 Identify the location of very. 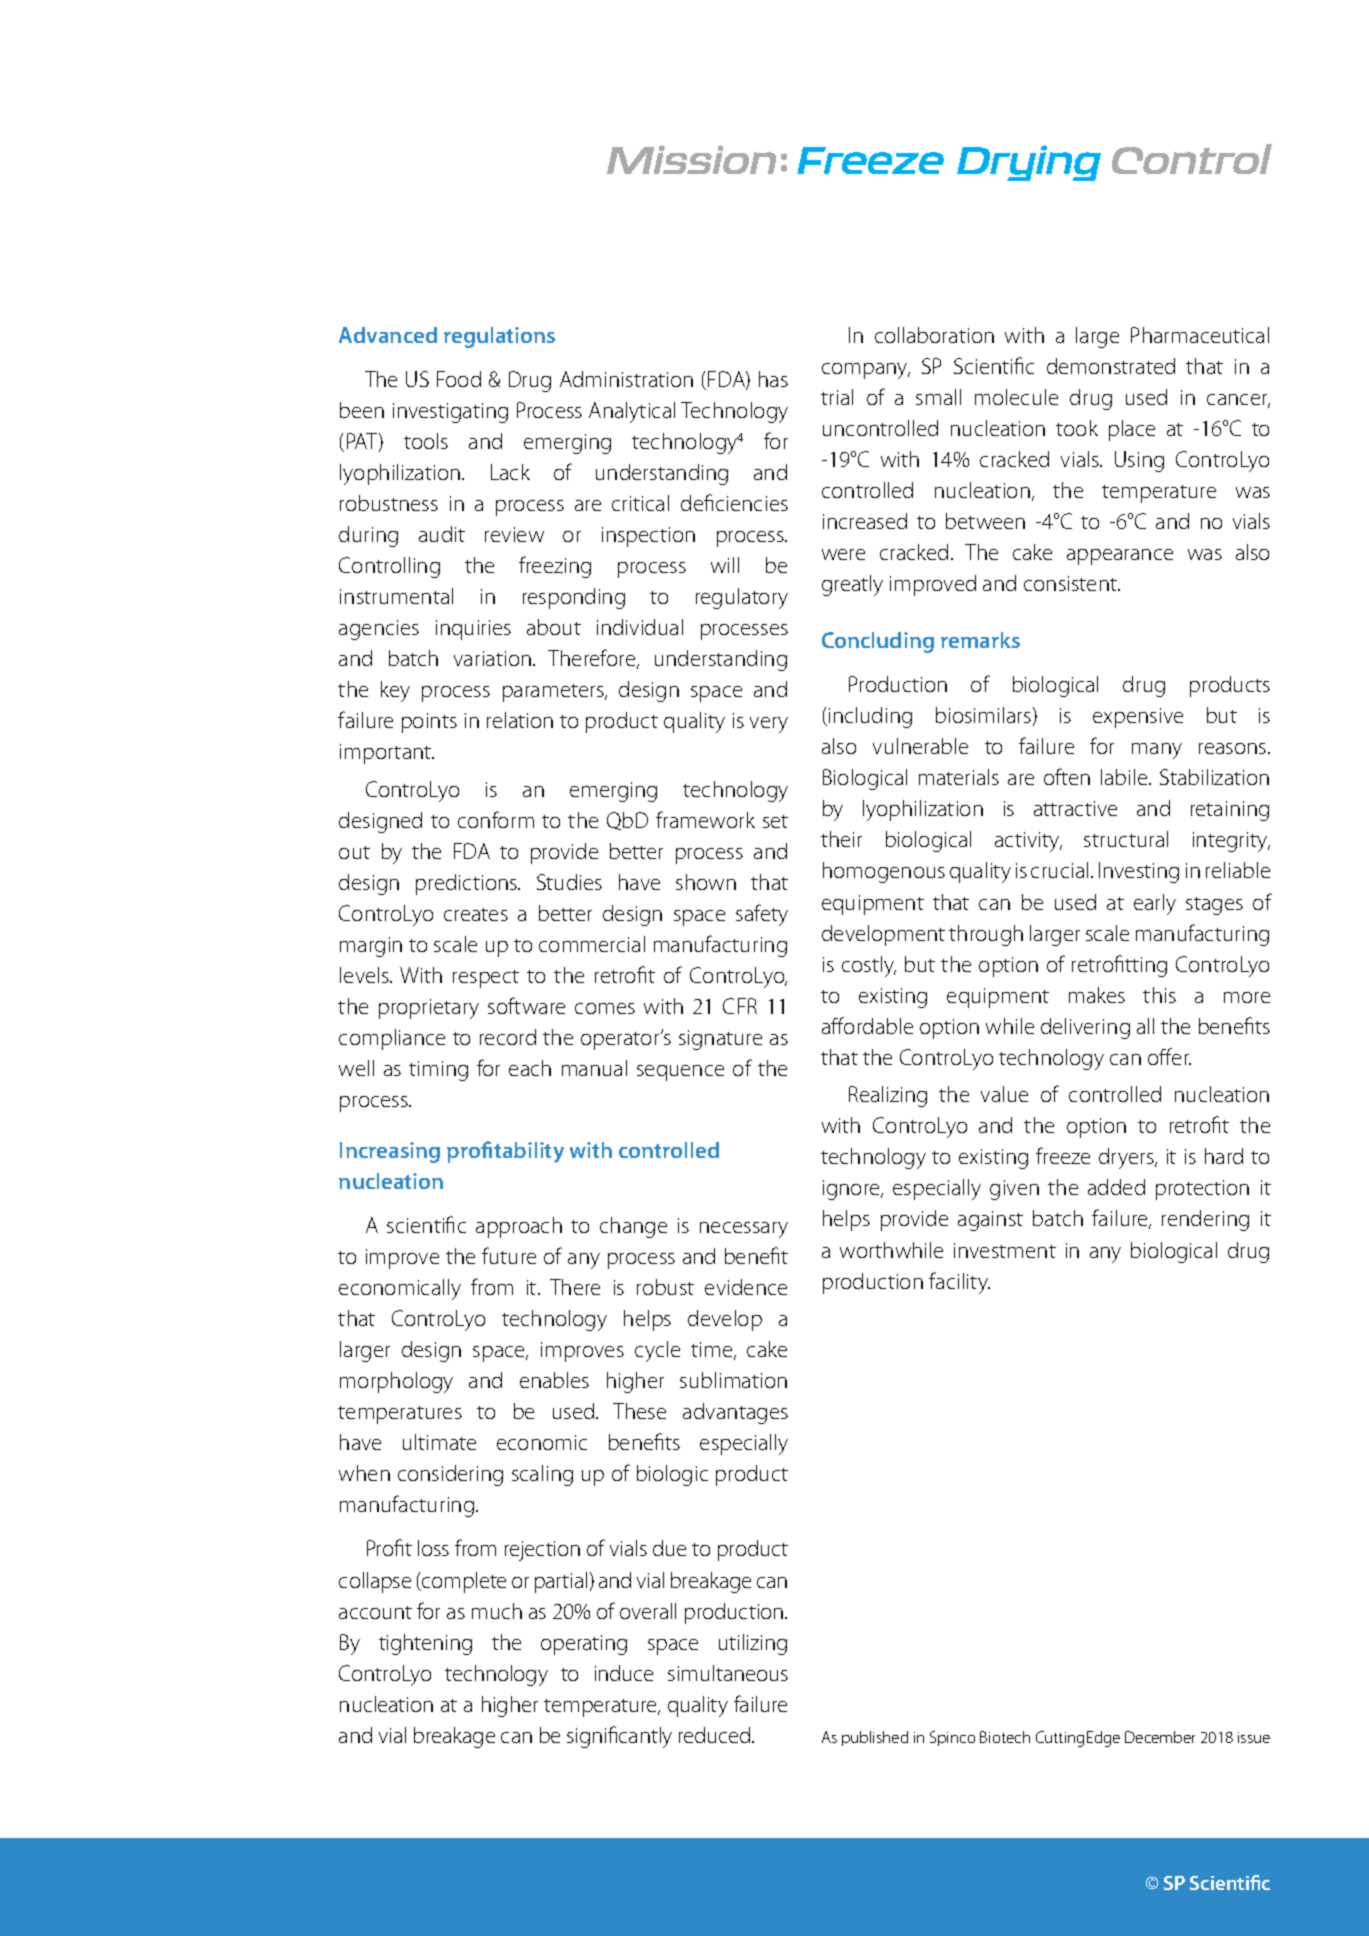
(769, 725).
